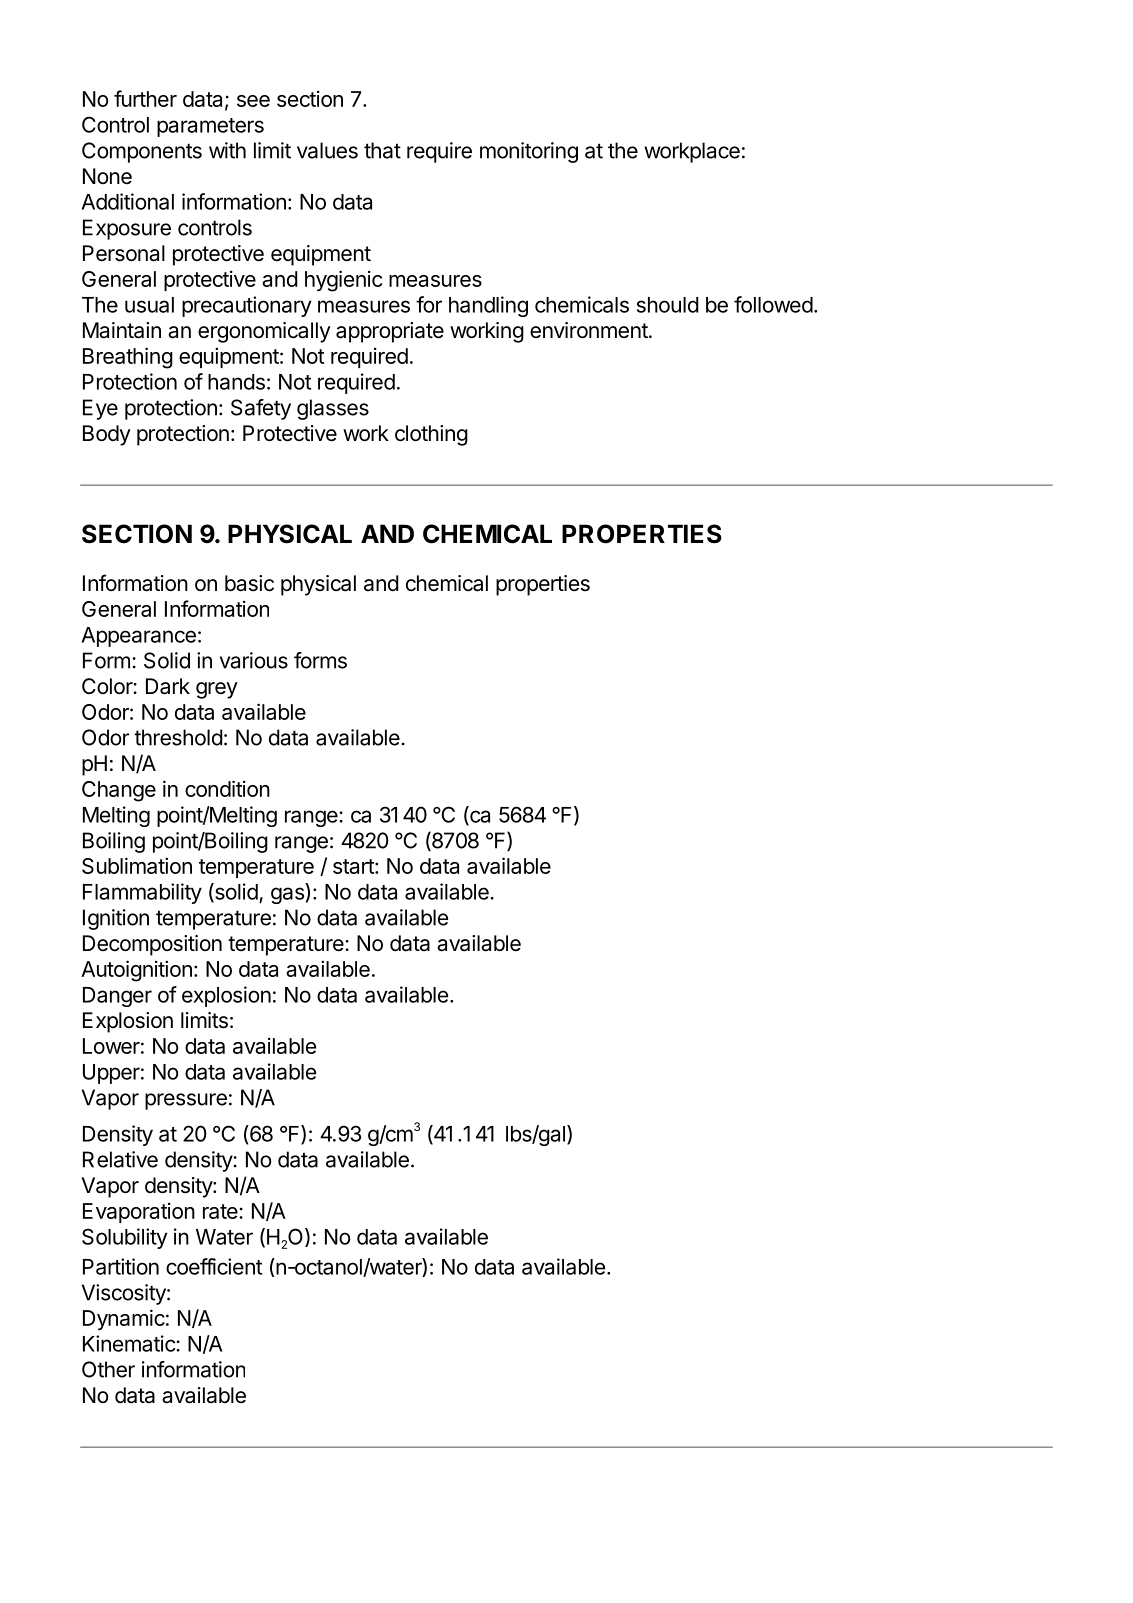 This page has height=1603, width=1133. I want to click on parameters, so click(210, 127).
